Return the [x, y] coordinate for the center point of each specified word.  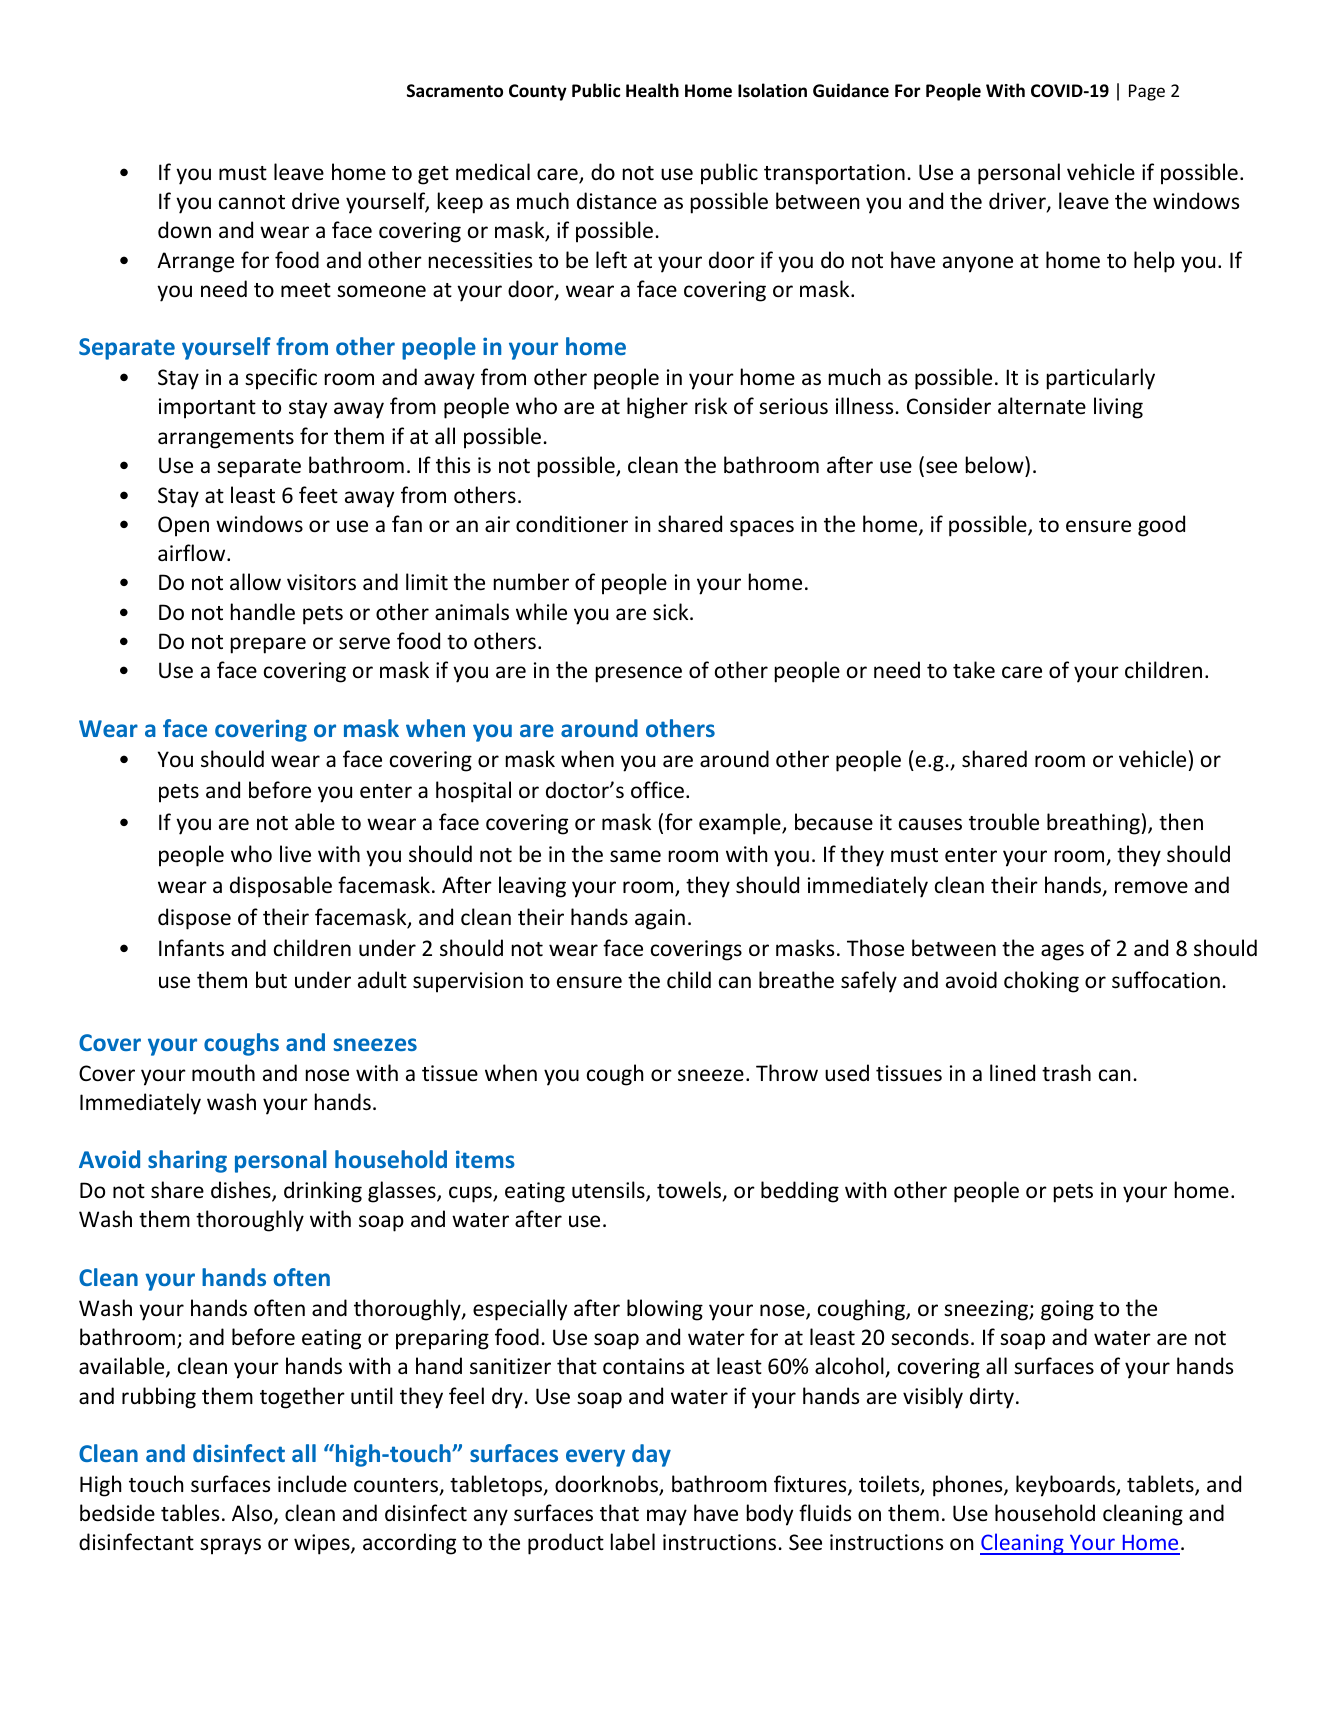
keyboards [1066, 1486]
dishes [242, 1191]
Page [1147, 92]
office [657, 790]
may [667, 1517]
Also [253, 1514]
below [996, 464]
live [295, 854]
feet [318, 495]
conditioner [572, 524]
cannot [252, 202]
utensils [609, 1191]
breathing [1093, 824]
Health [652, 90]
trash [1066, 1073]
